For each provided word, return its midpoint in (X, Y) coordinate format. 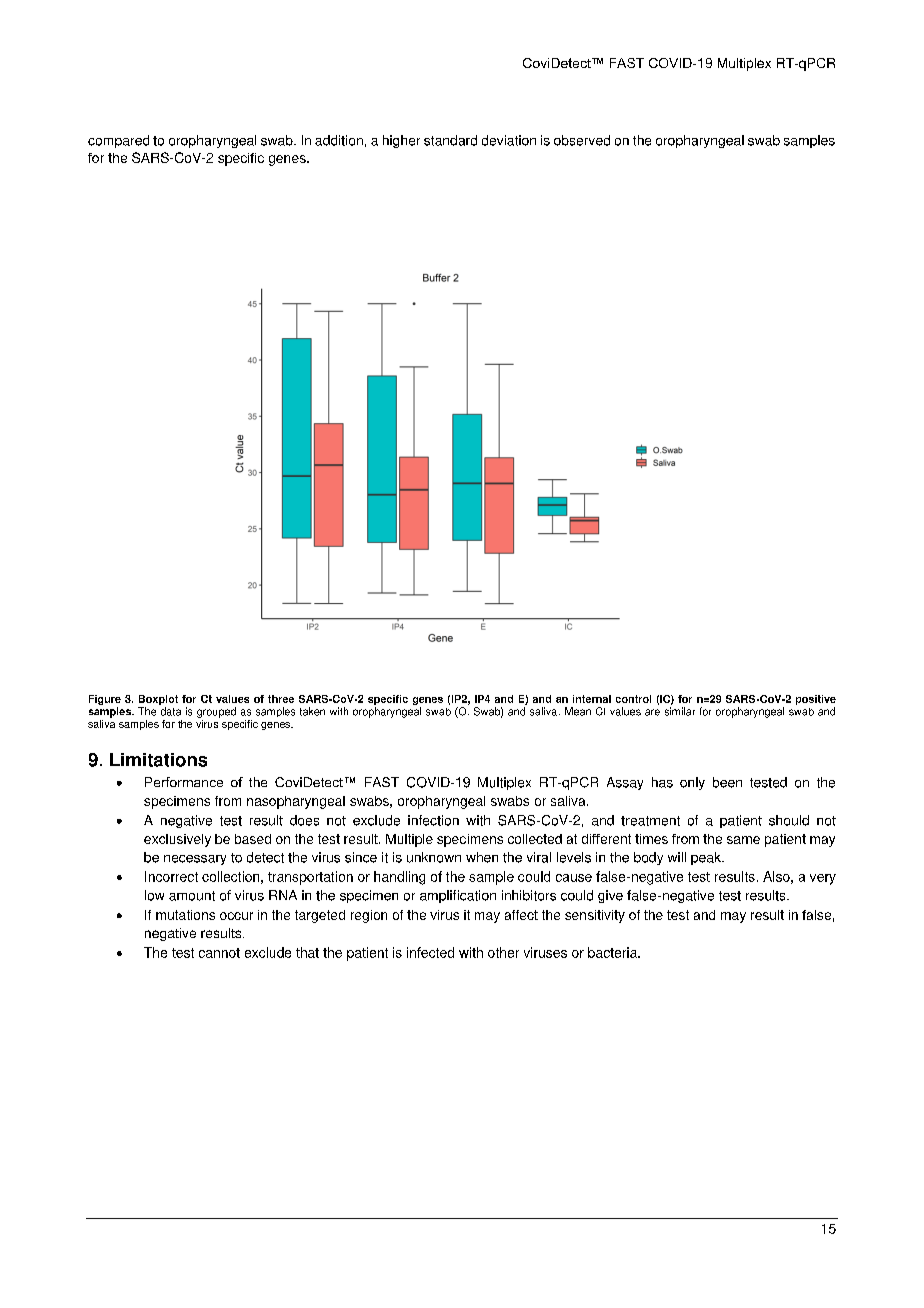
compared (118, 141)
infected (430, 952)
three (281, 699)
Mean (578, 711)
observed (582, 140)
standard (450, 140)
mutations (185, 915)
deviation (509, 140)
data (171, 711)
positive (816, 701)
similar (680, 711)
